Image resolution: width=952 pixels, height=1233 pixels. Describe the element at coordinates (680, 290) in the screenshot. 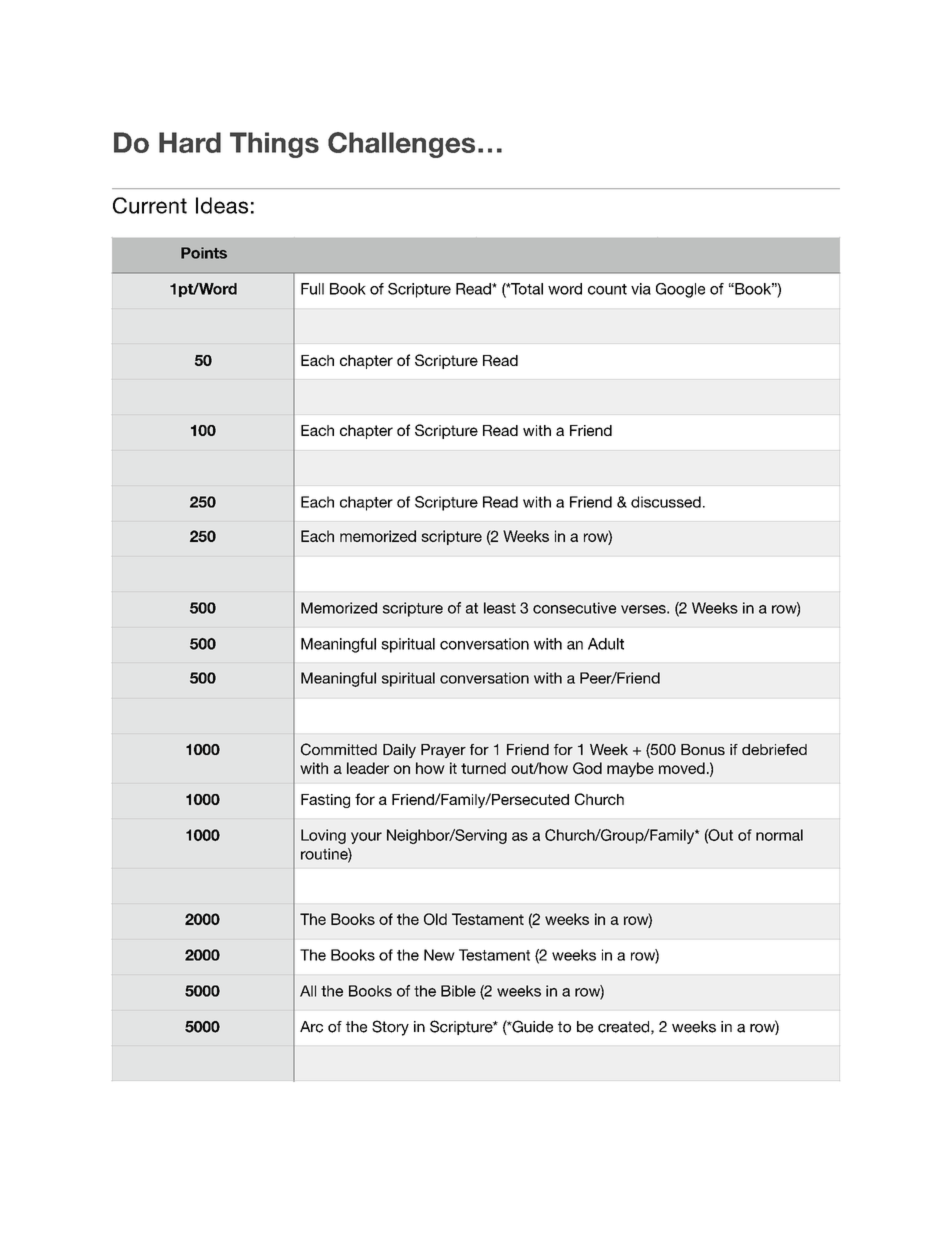

I see `Google` at that location.
